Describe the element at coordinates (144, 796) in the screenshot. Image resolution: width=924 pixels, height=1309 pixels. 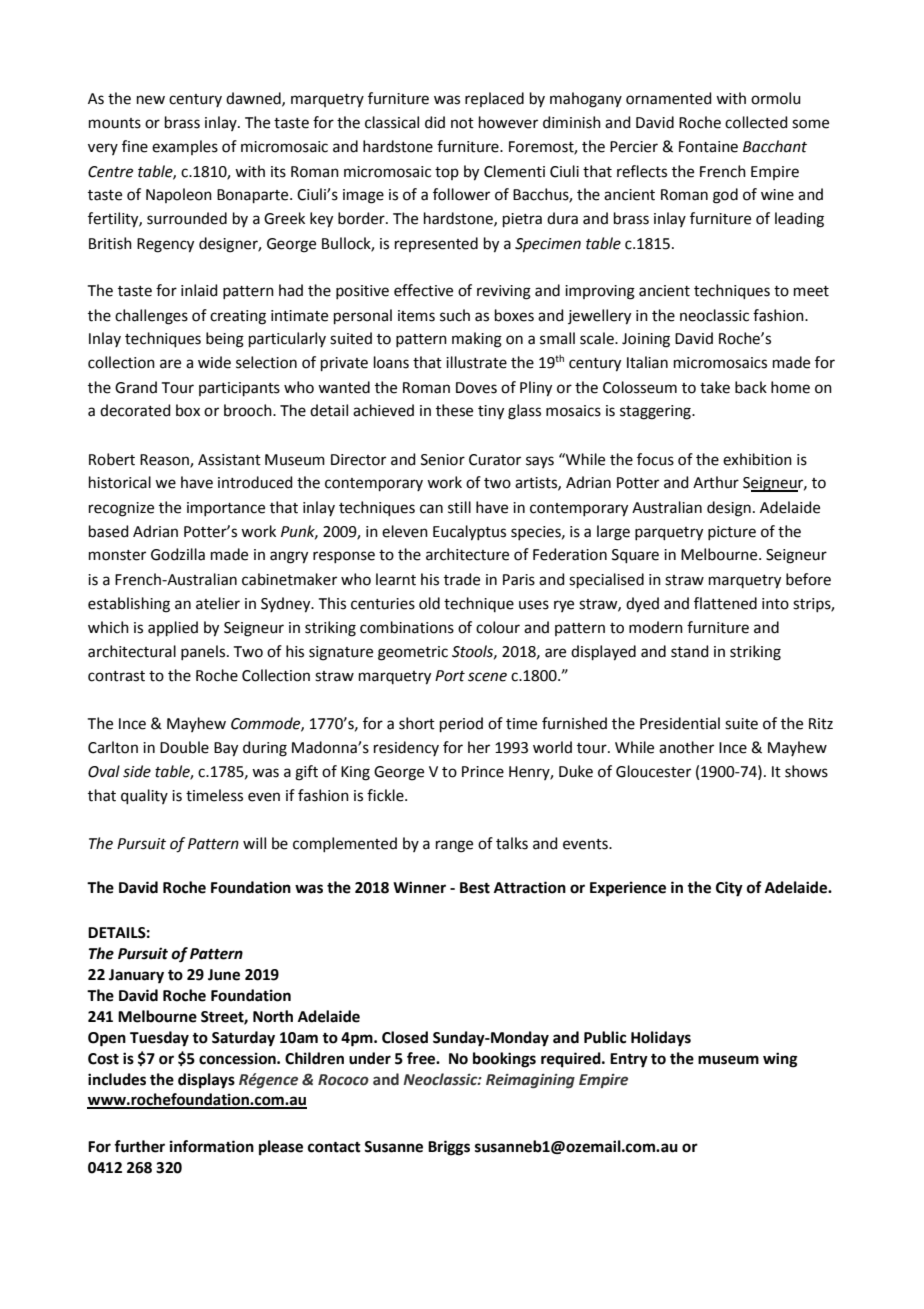
I see `quality` at that location.
